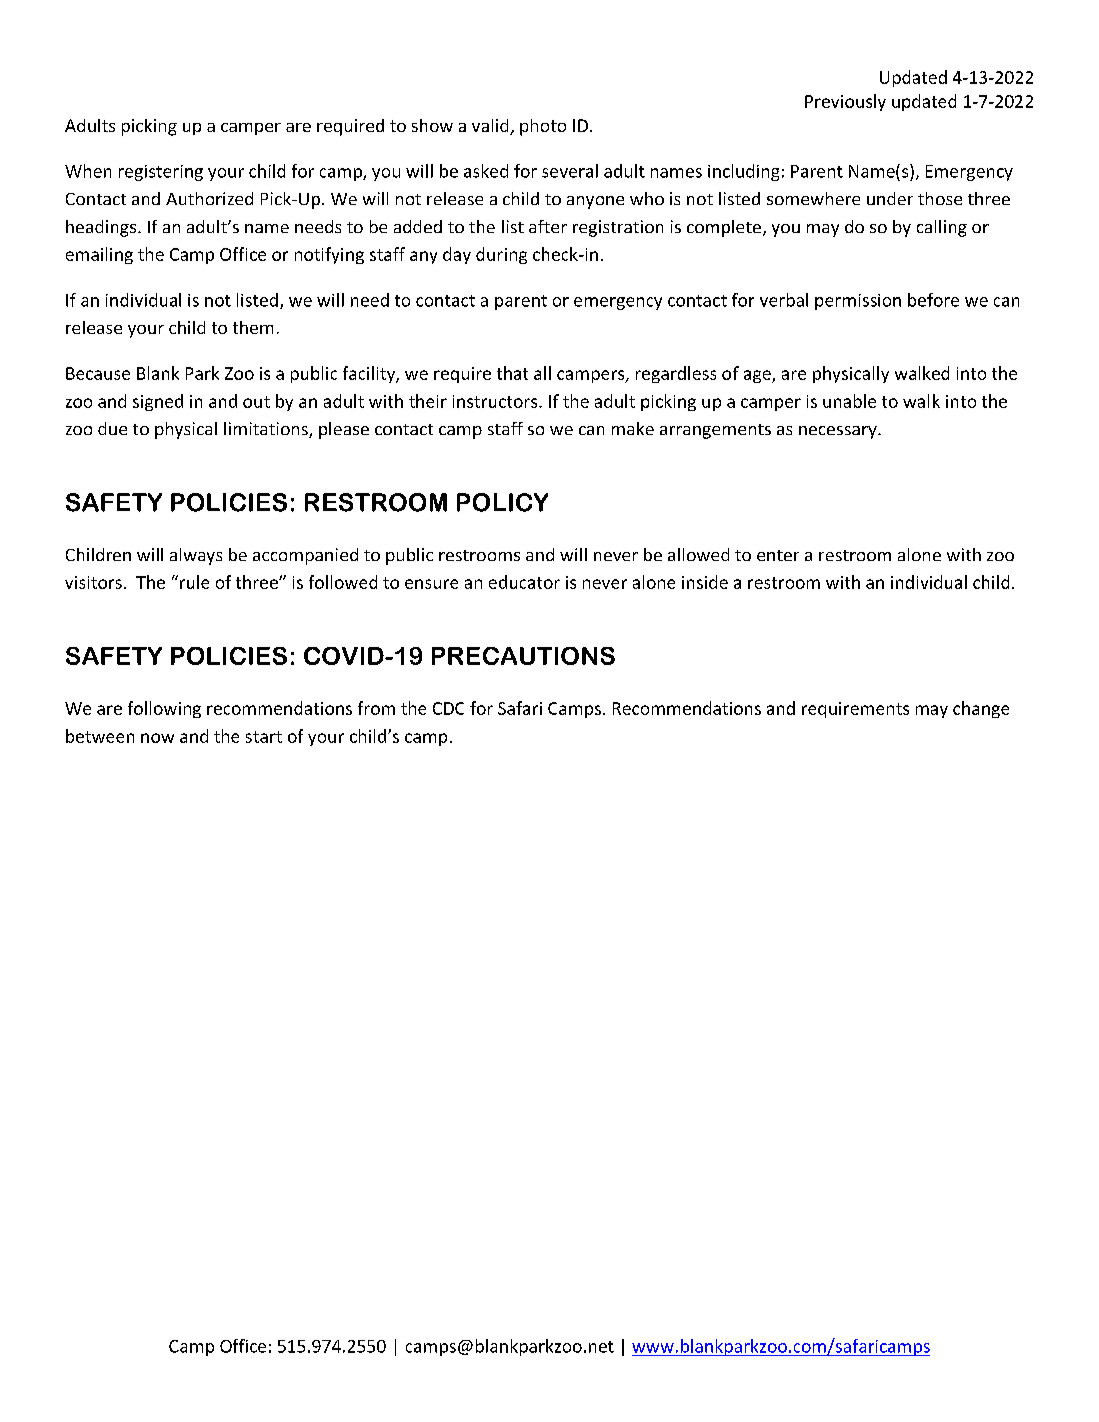  Describe the element at coordinates (158, 402) in the screenshot. I see `signed` at that location.
